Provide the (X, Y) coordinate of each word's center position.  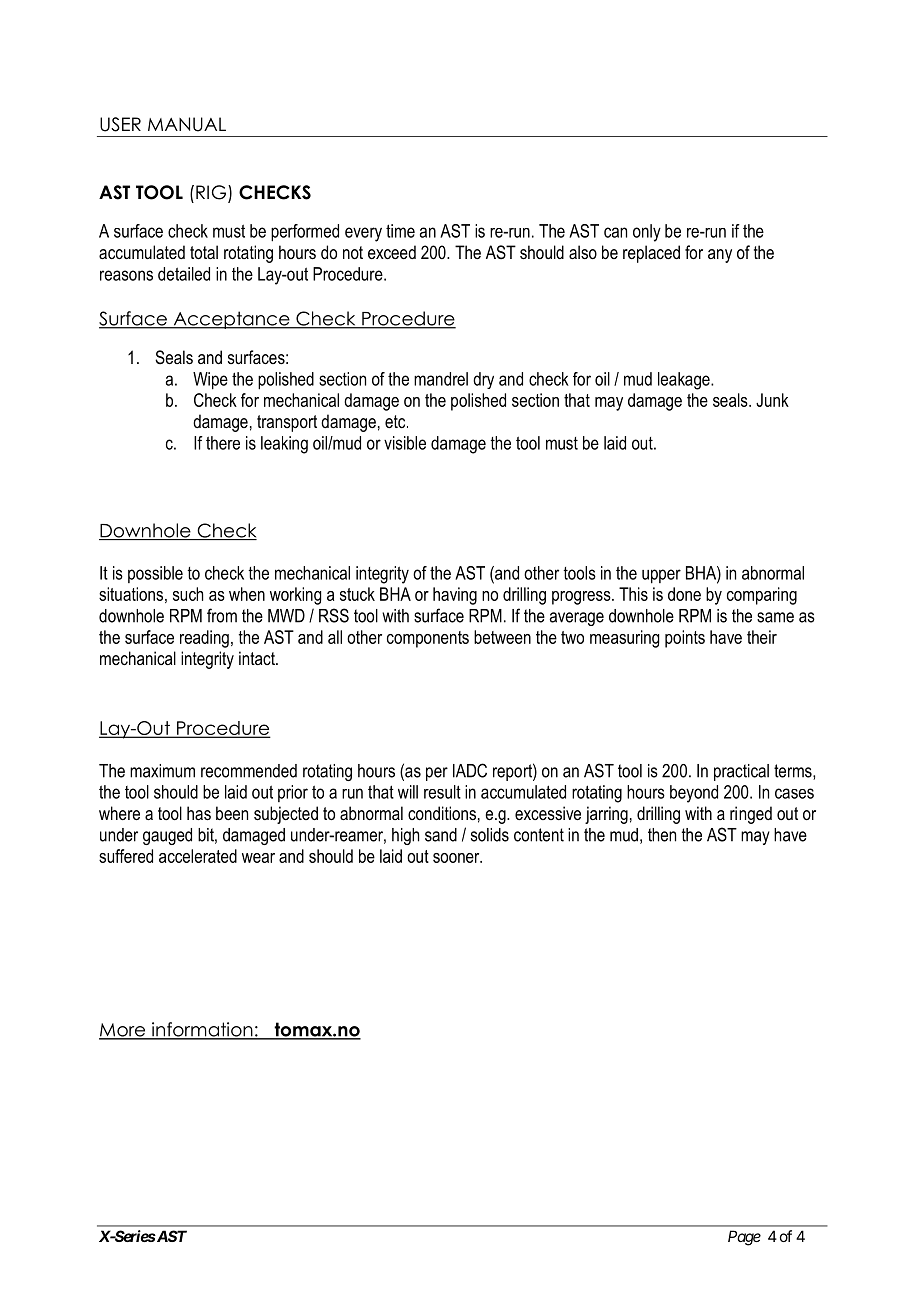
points (685, 639)
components (428, 639)
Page (744, 1238)
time (400, 231)
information (202, 1030)
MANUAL (187, 124)
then (662, 835)
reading (204, 639)
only (647, 233)
